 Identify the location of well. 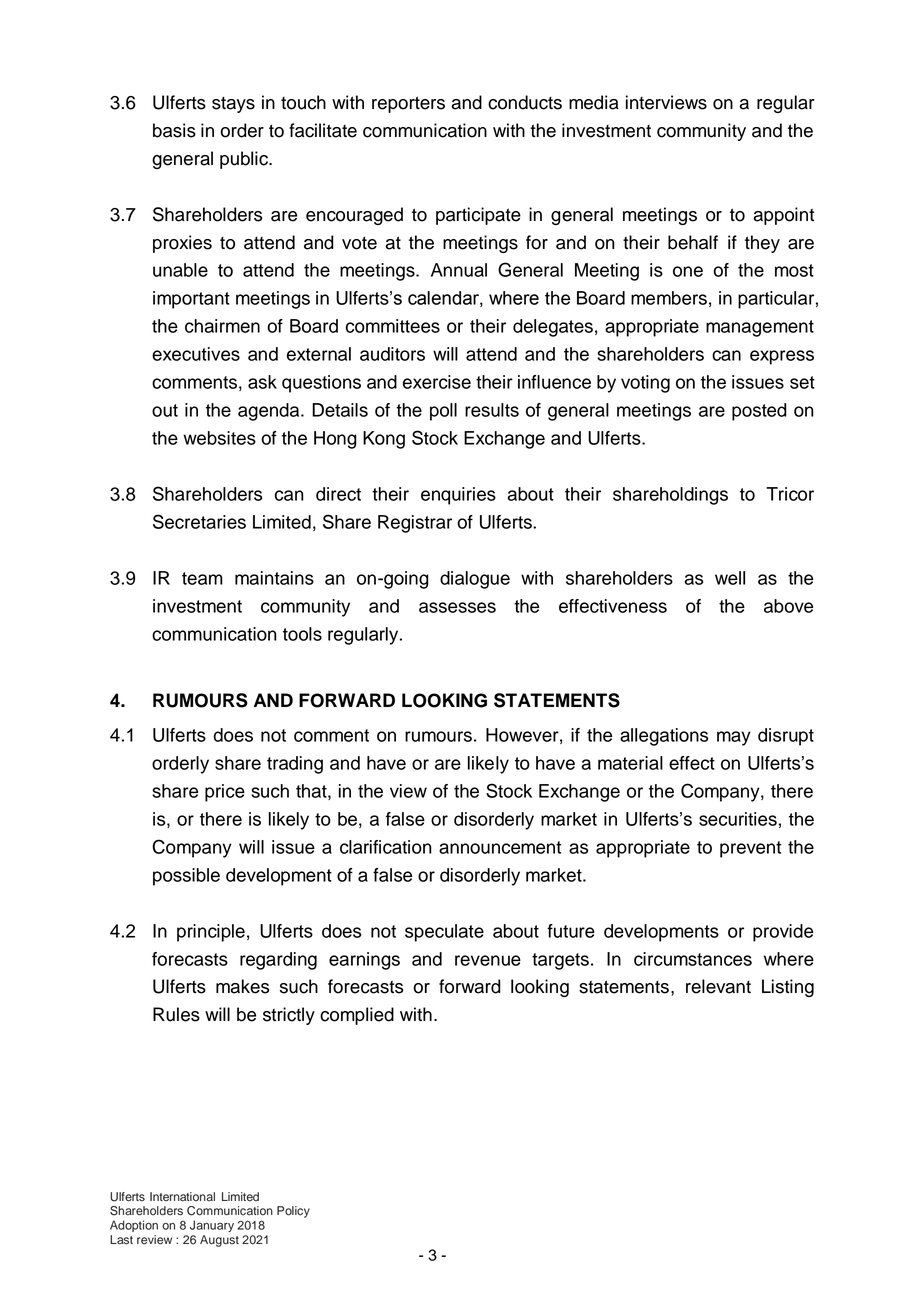
(730, 578).
